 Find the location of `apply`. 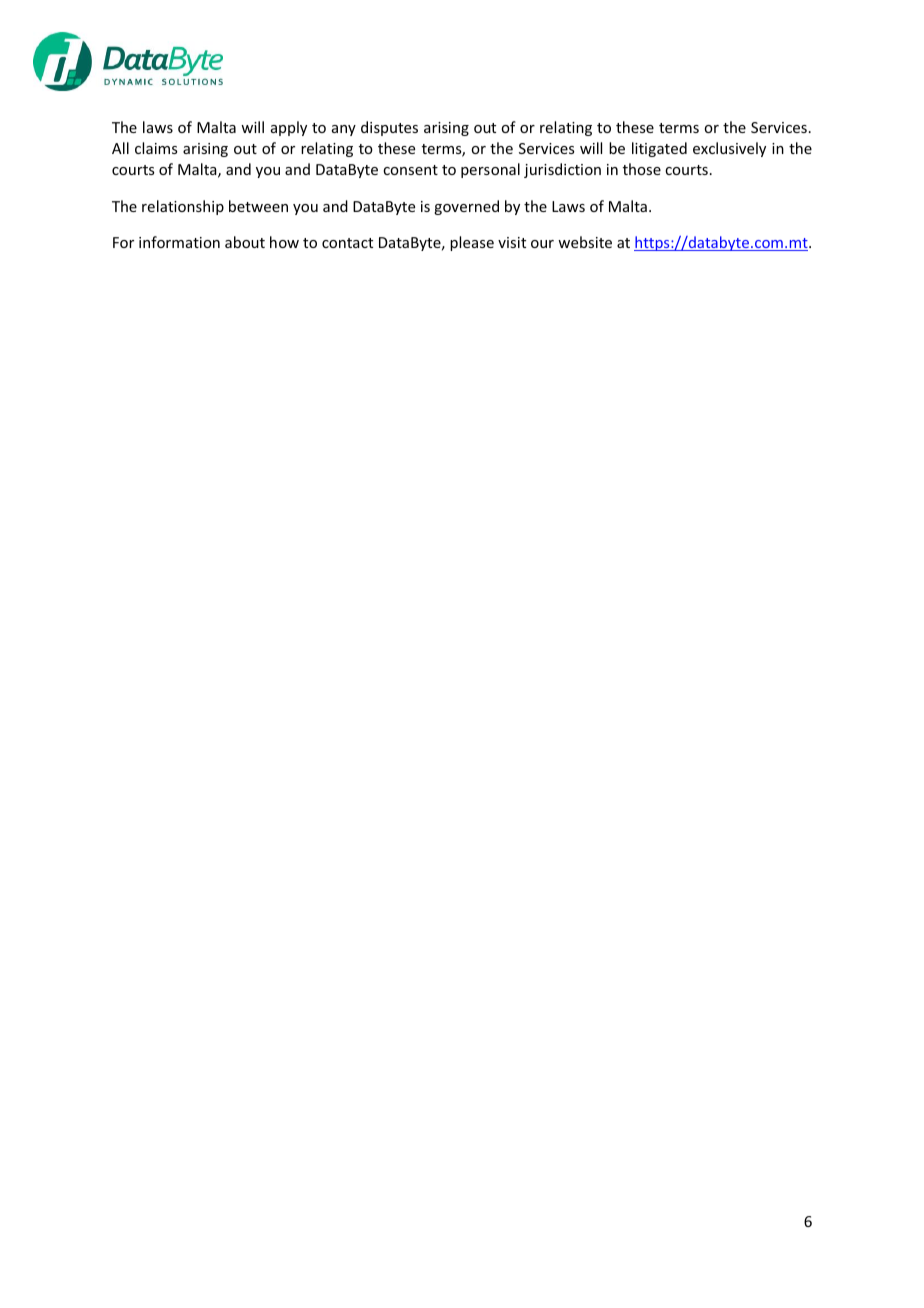

apply is located at coordinates (289, 128).
